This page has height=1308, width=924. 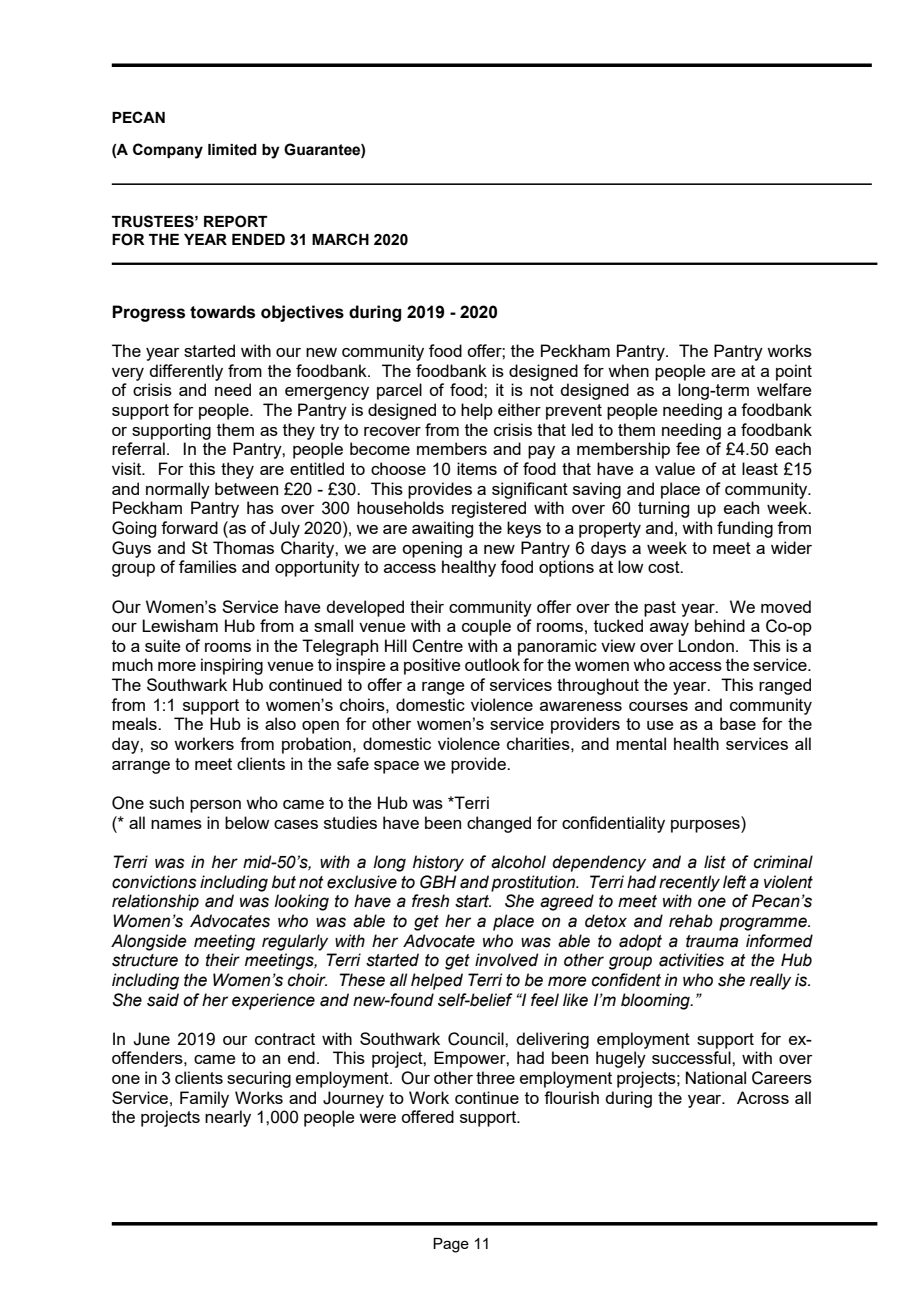 What do you see at coordinates (340, 239) in the page?
I see `MARCH` at bounding box center [340, 239].
